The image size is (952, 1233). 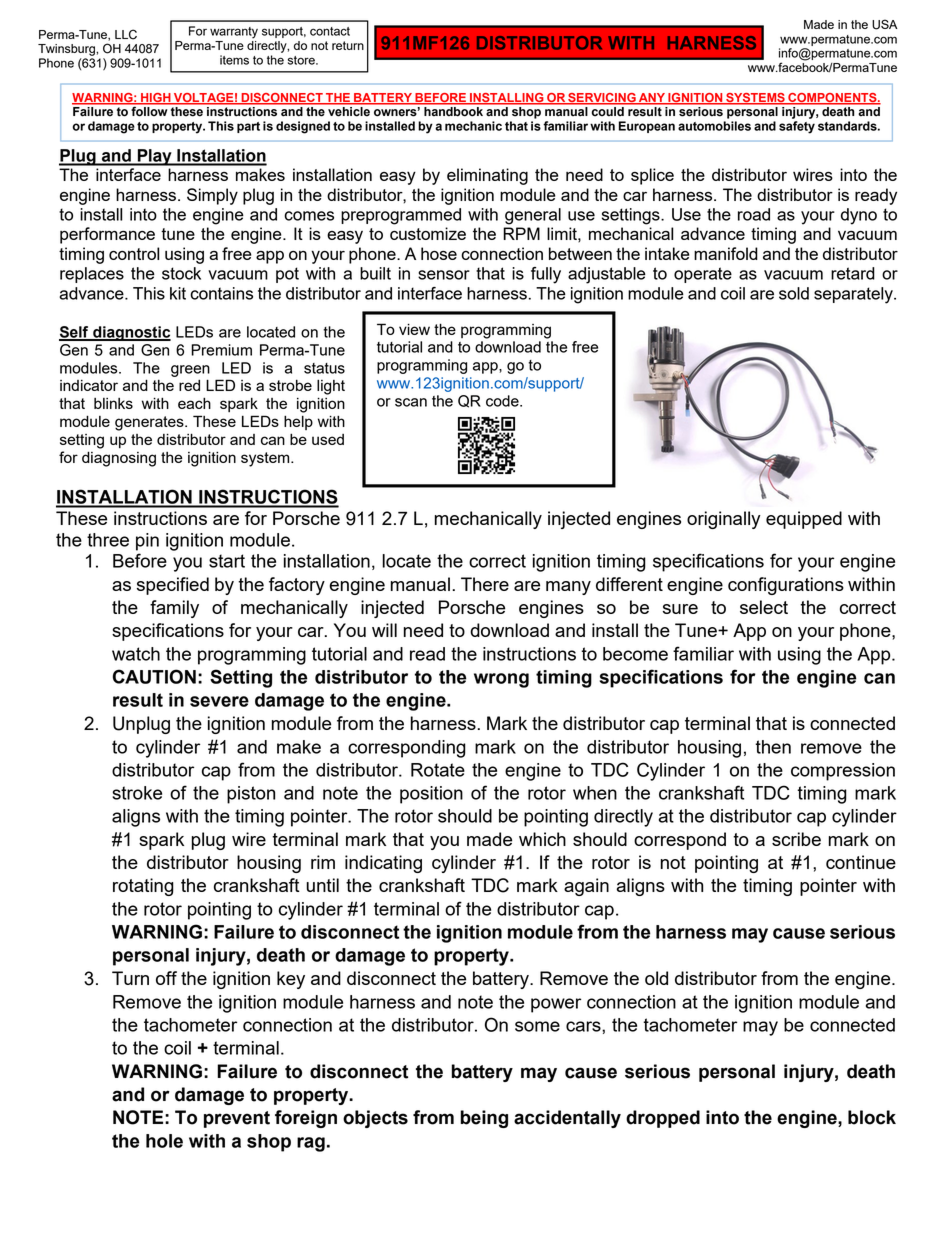 I want to click on then, so click(x=773, y=747).
